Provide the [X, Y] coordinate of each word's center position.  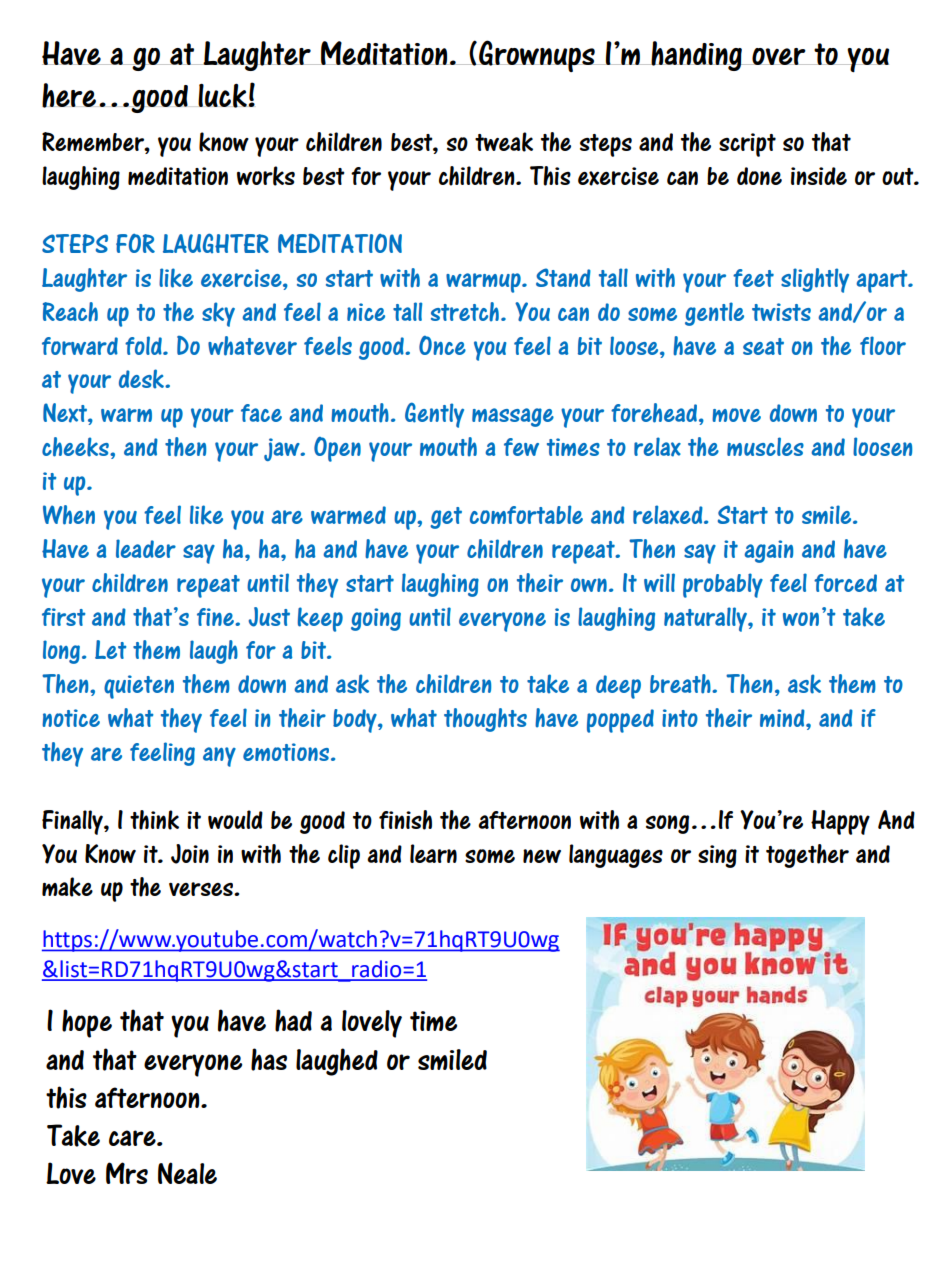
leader [146, 548]
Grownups [537, 56]
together [807, 856]
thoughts [485, 720]
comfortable [526, 514]
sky [218, 314]
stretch [465, 312]
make [67, 887]
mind [783, 718]
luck [222, 96]
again [768, 551]
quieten [139, 687]
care [133, 1138]
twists [781, 312]
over [779, 56]
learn [433, 853]
